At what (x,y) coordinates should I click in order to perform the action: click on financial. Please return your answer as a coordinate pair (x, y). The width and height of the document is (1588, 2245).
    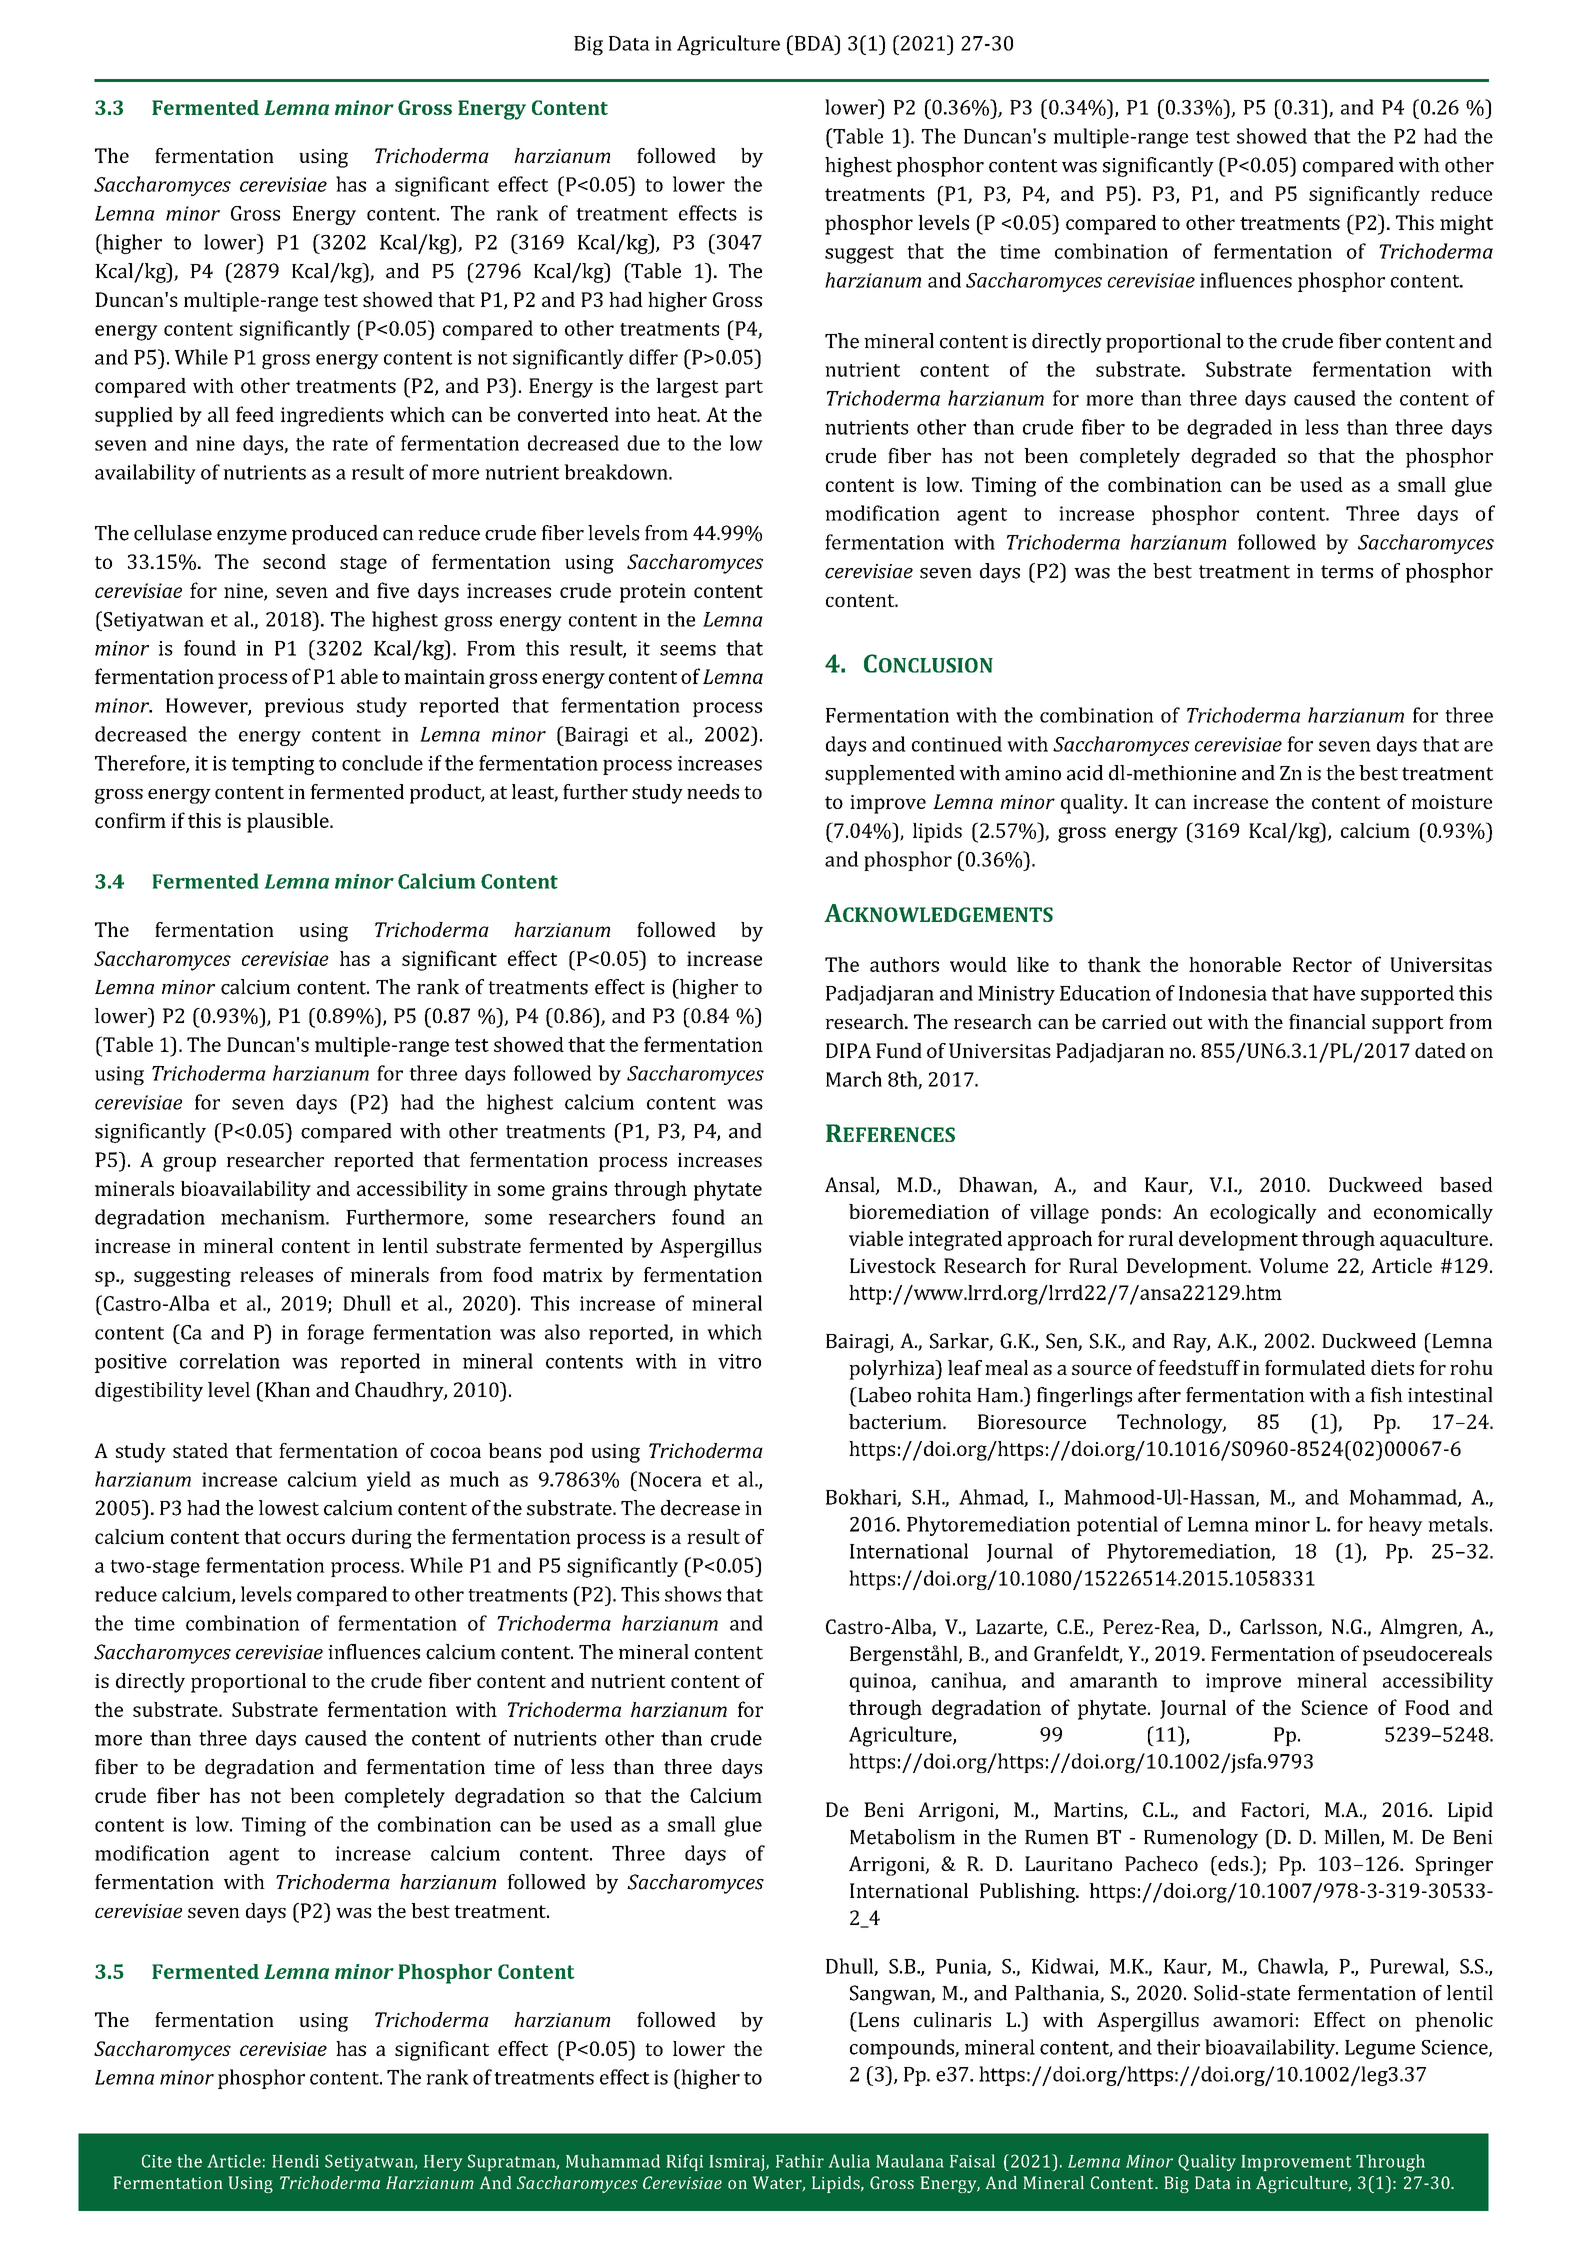
    Looking at the image, I should click on (1327, 1021).
